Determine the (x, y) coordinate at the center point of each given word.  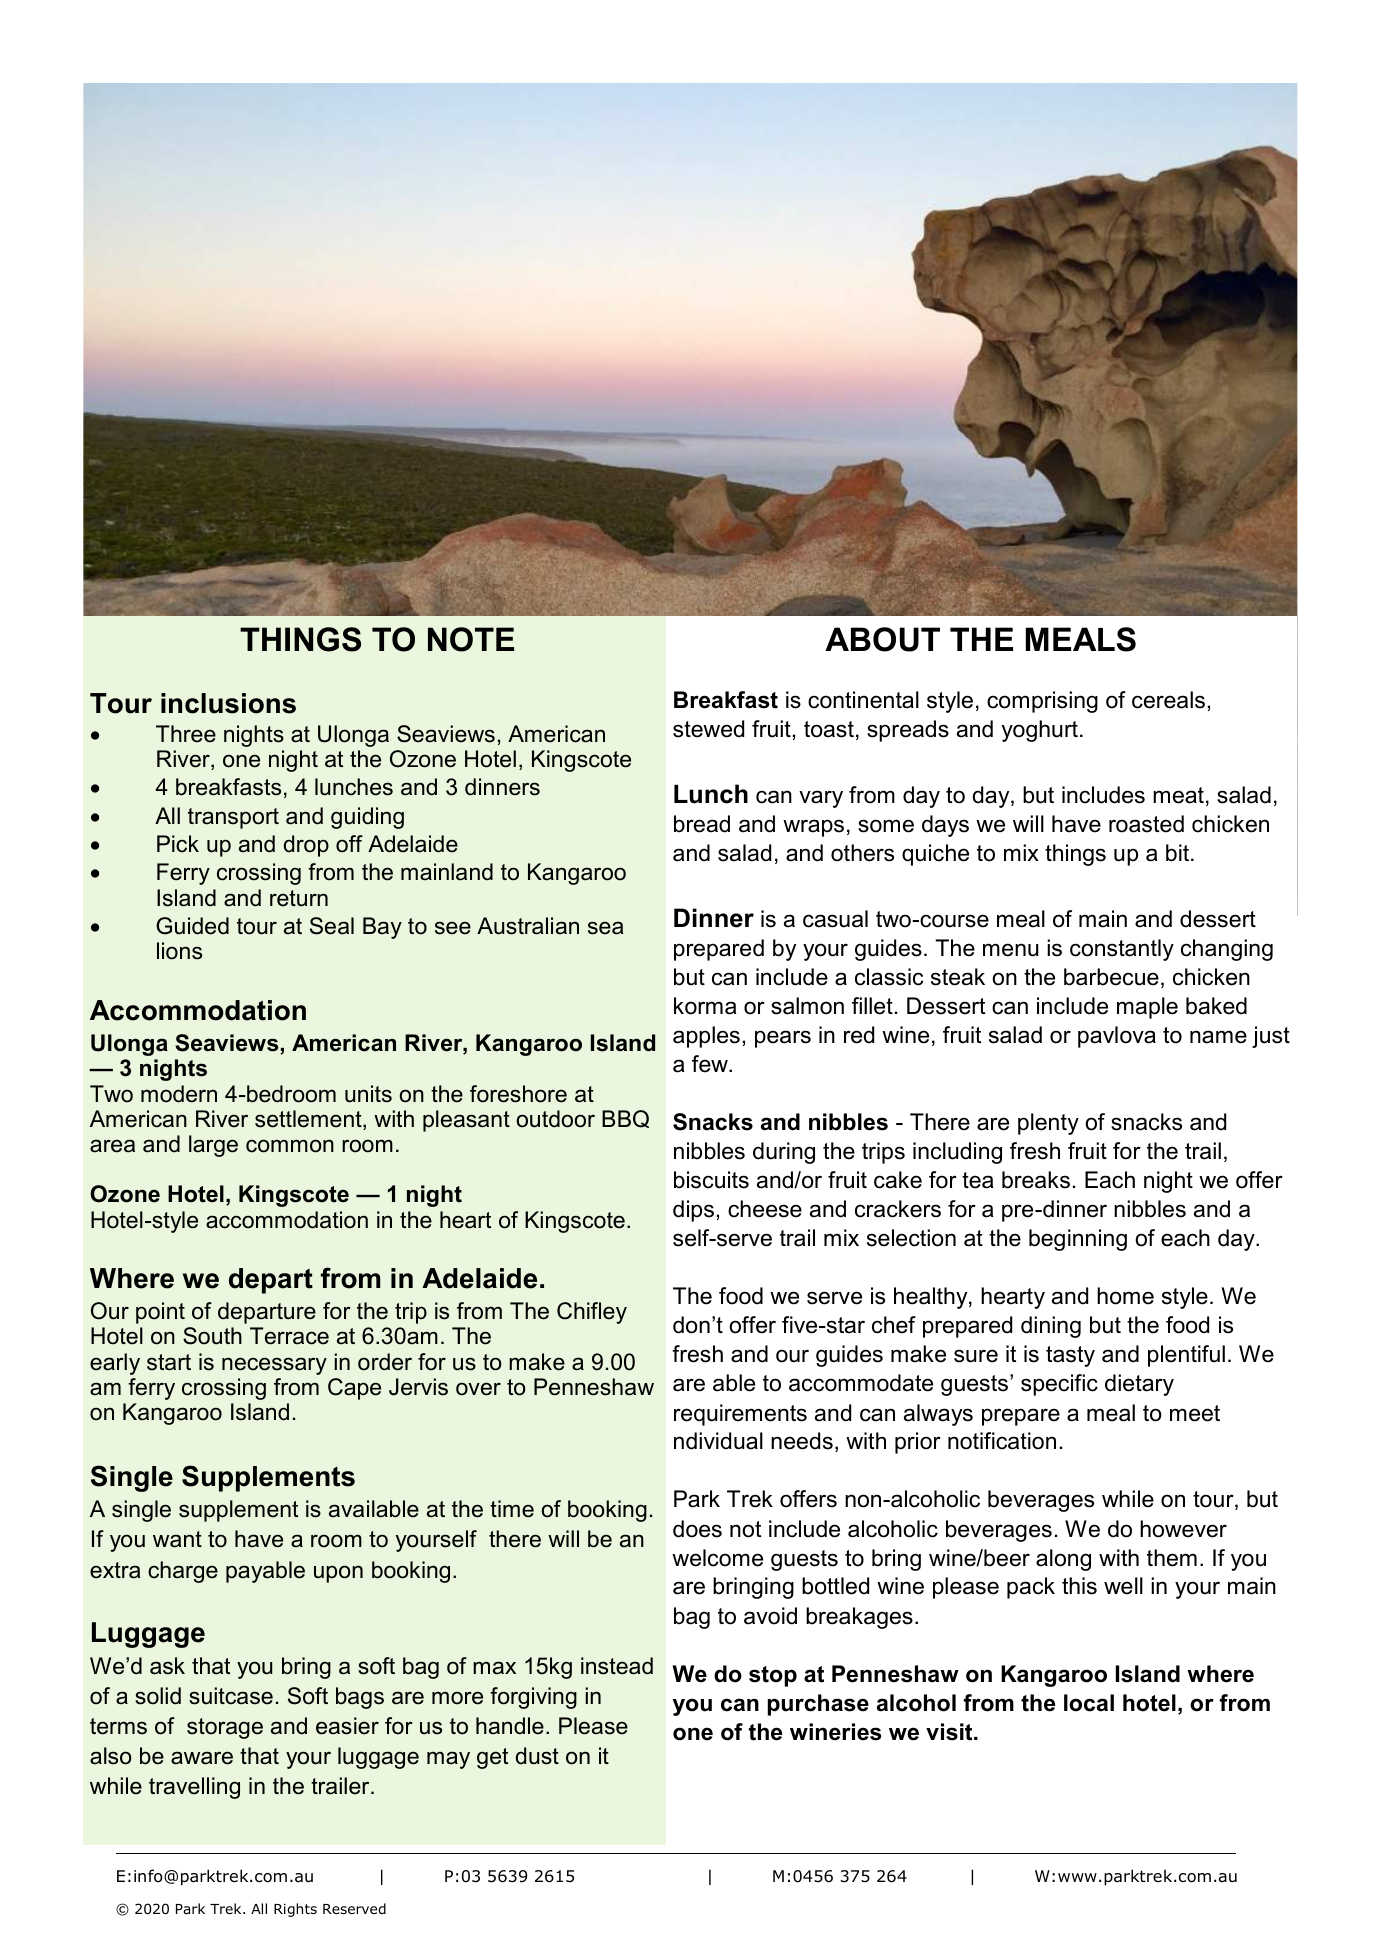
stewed (708, 729)
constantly (1122, 950)
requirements (740, 1415)
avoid (770, 1616)
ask (167, 1666)
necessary (274, 1366)
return (299, 898)
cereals (1168, 700)
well (1123, 1586)
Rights (295, 1910)
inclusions (228, 703)
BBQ (625, 1119)
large (213, 1146)
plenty (1048, 1124)
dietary (1139, 1385)
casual (835, 919)
